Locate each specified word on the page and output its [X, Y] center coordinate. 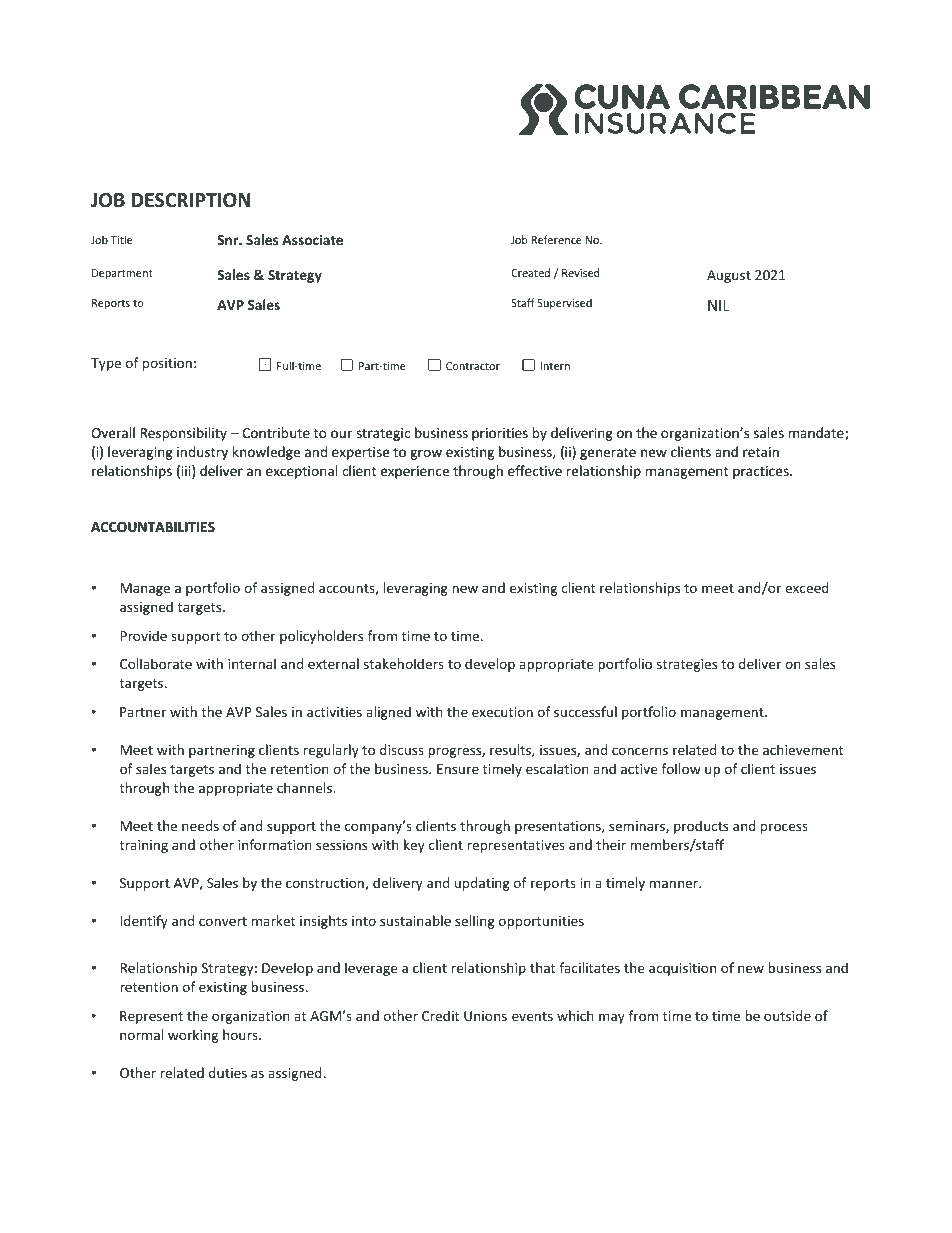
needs [200, 825]
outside [787, 1015]
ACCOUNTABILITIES [153, 527]
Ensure [458, 769]
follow [681, 768]
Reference [556, 239]
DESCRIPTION [190, 200]
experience [415, 472]
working [193, 1036]
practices [762, 472]
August [729, 276]
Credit [440, 1015]
